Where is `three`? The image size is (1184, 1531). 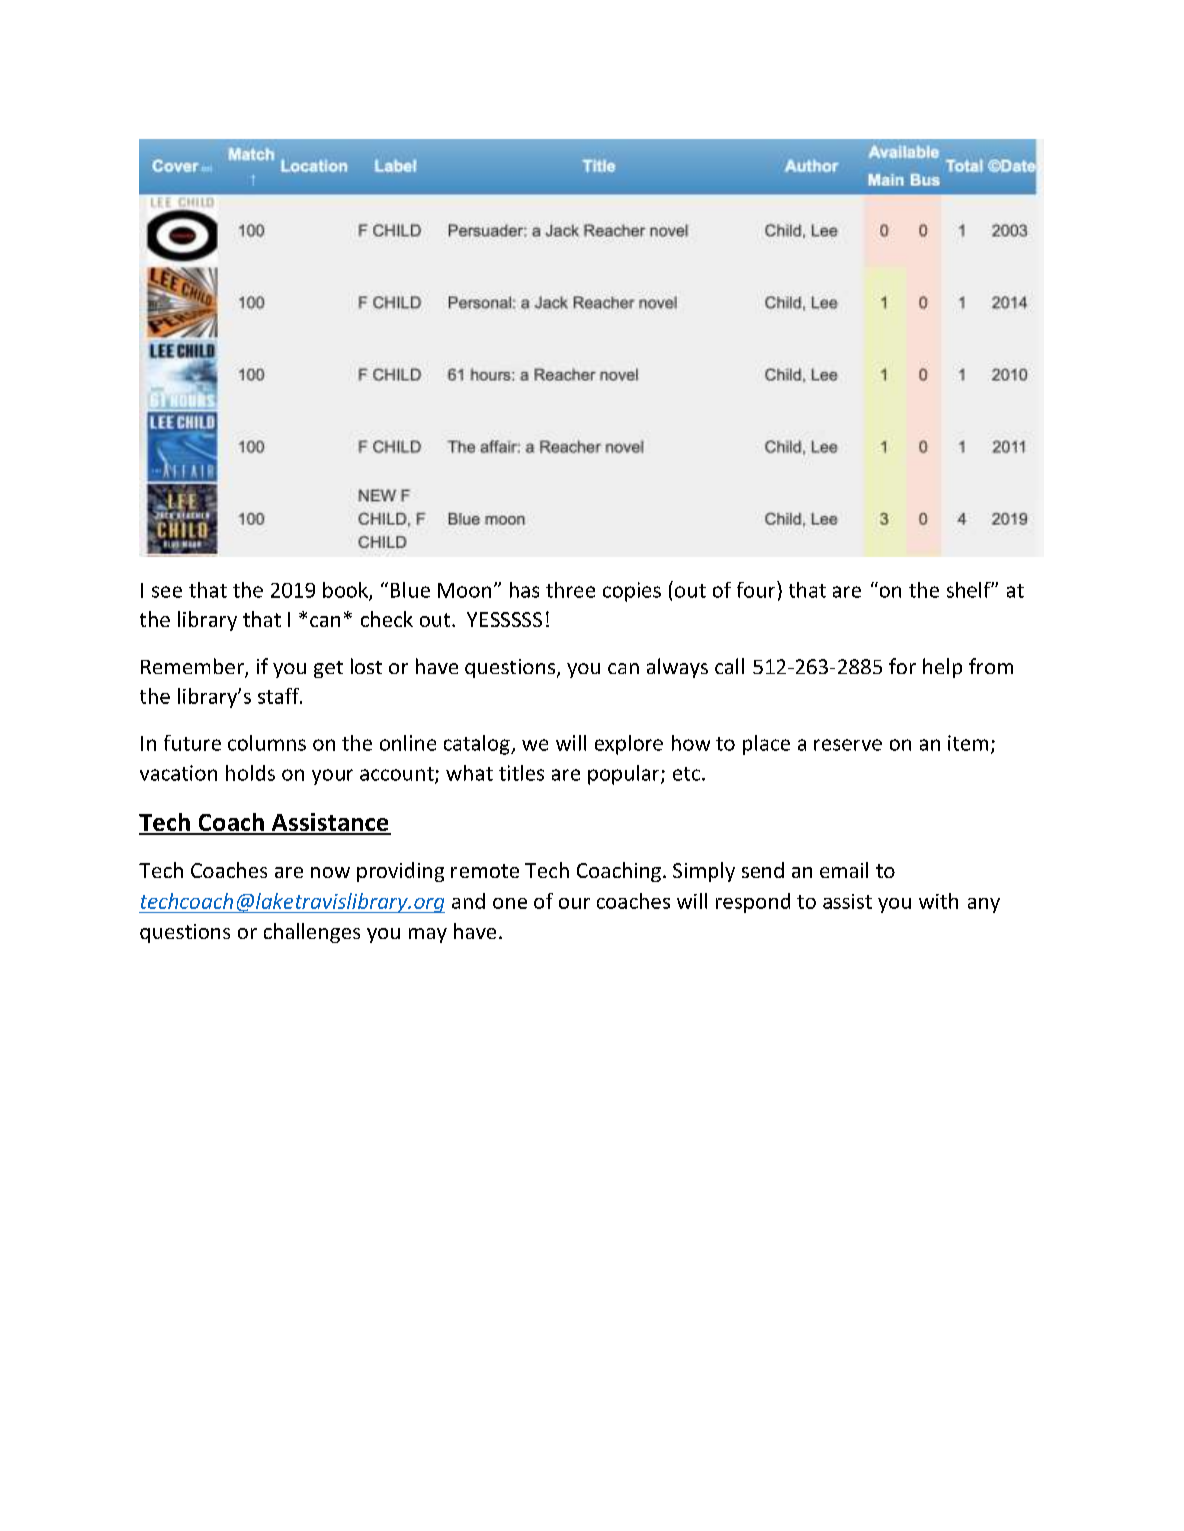
three is located at coordinates (570, 590).
